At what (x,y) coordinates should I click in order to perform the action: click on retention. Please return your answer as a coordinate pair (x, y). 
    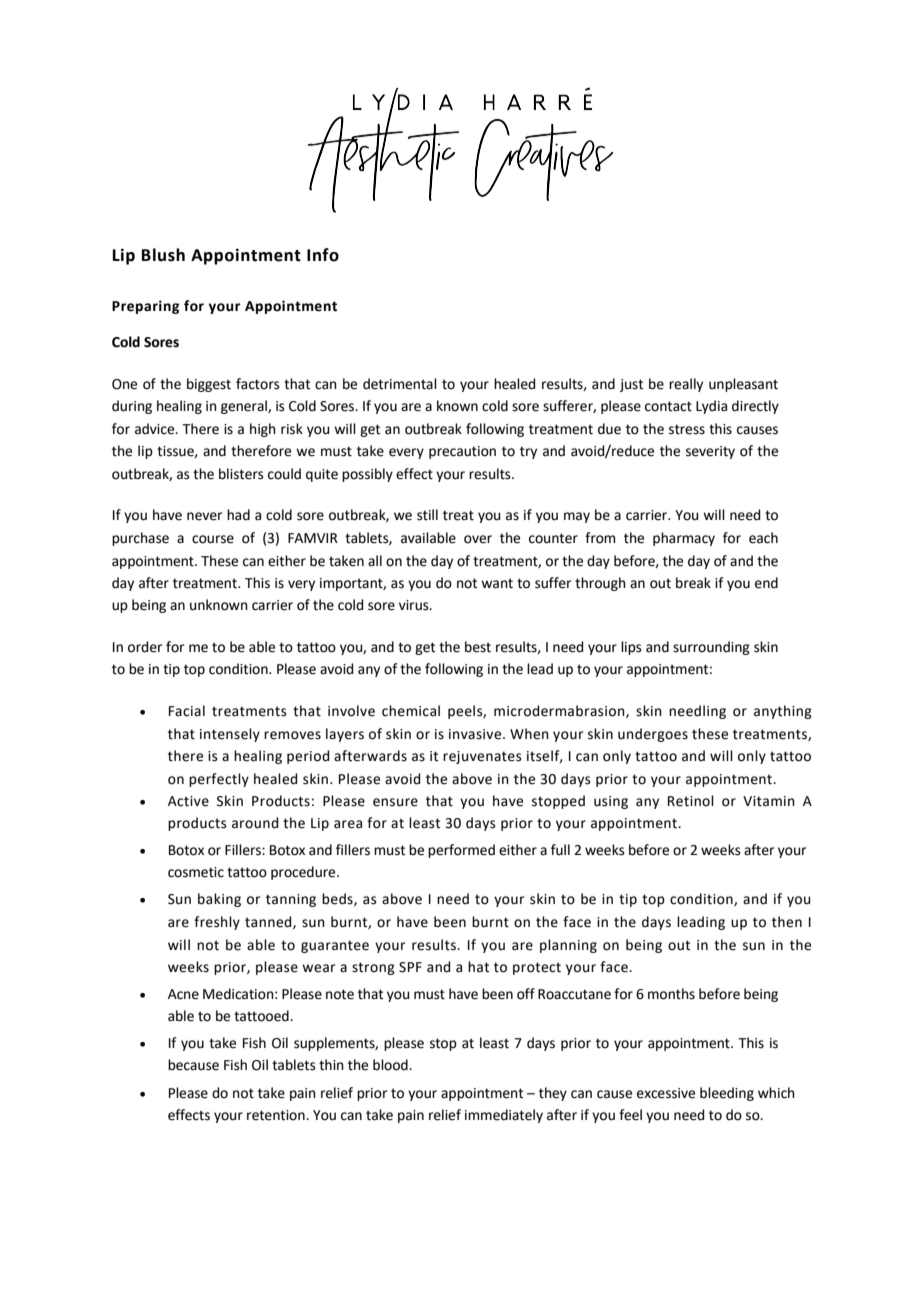
    Looking at the image, I should click on (277, 1115).
